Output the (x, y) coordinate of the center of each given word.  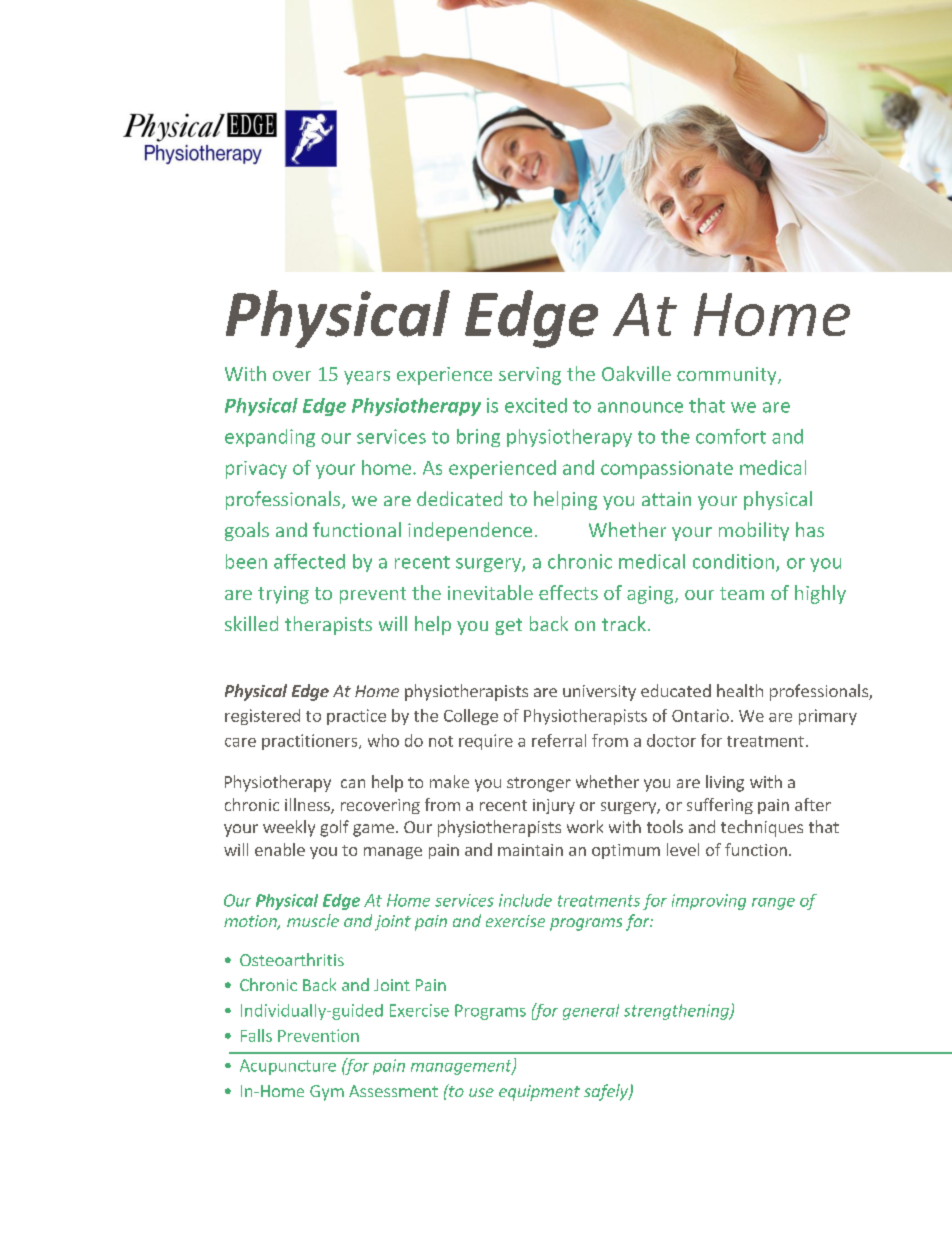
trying (283, 595)
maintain (530, 850)
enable (280, 849)
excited (536, 405)
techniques (762, 828)
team (742, 593)
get (508, 626)
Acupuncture (288, 1067)
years (367, 378)
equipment (539, 1093)
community (728, 376)
